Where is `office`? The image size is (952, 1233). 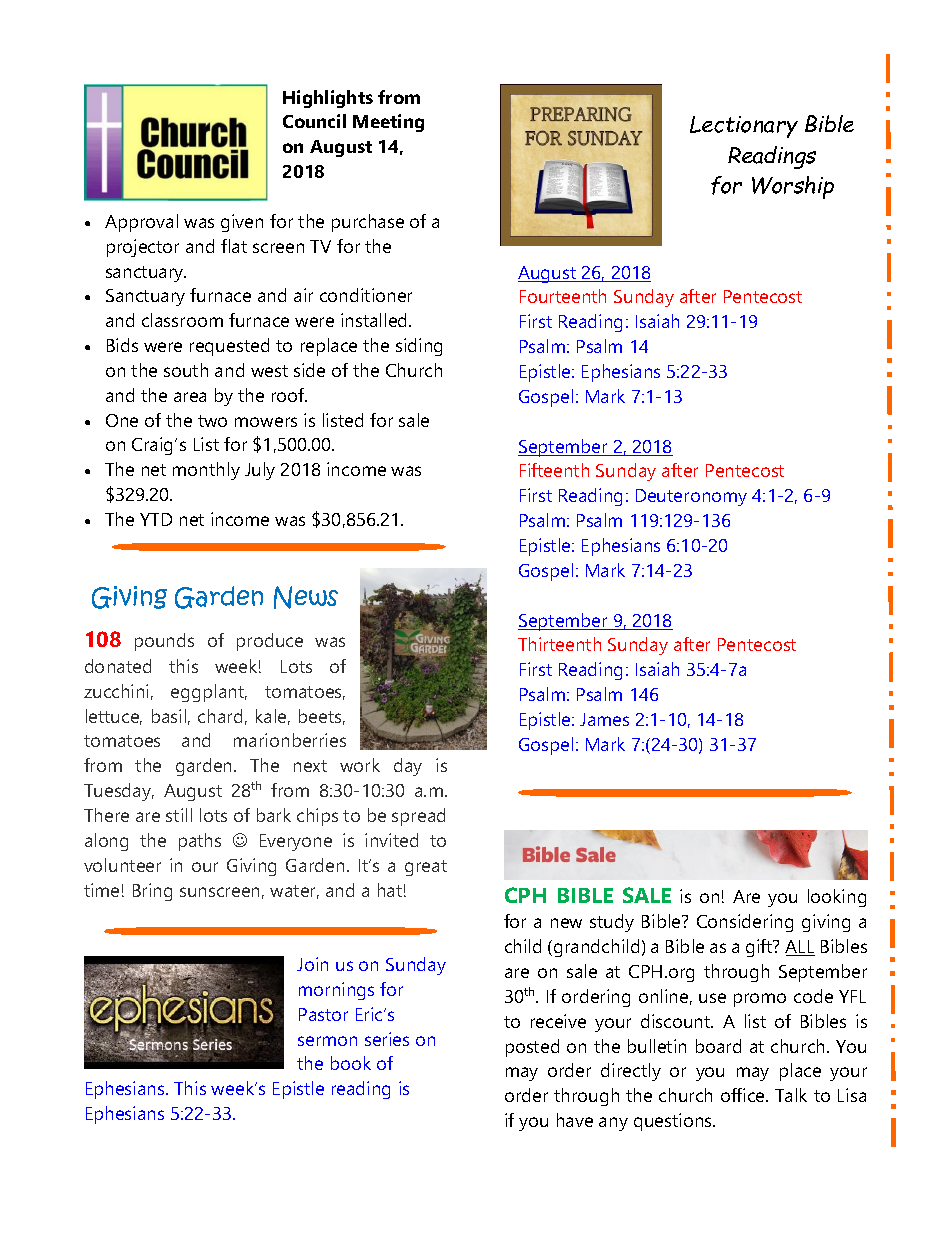
office is located at coordinates (744, 1095).
